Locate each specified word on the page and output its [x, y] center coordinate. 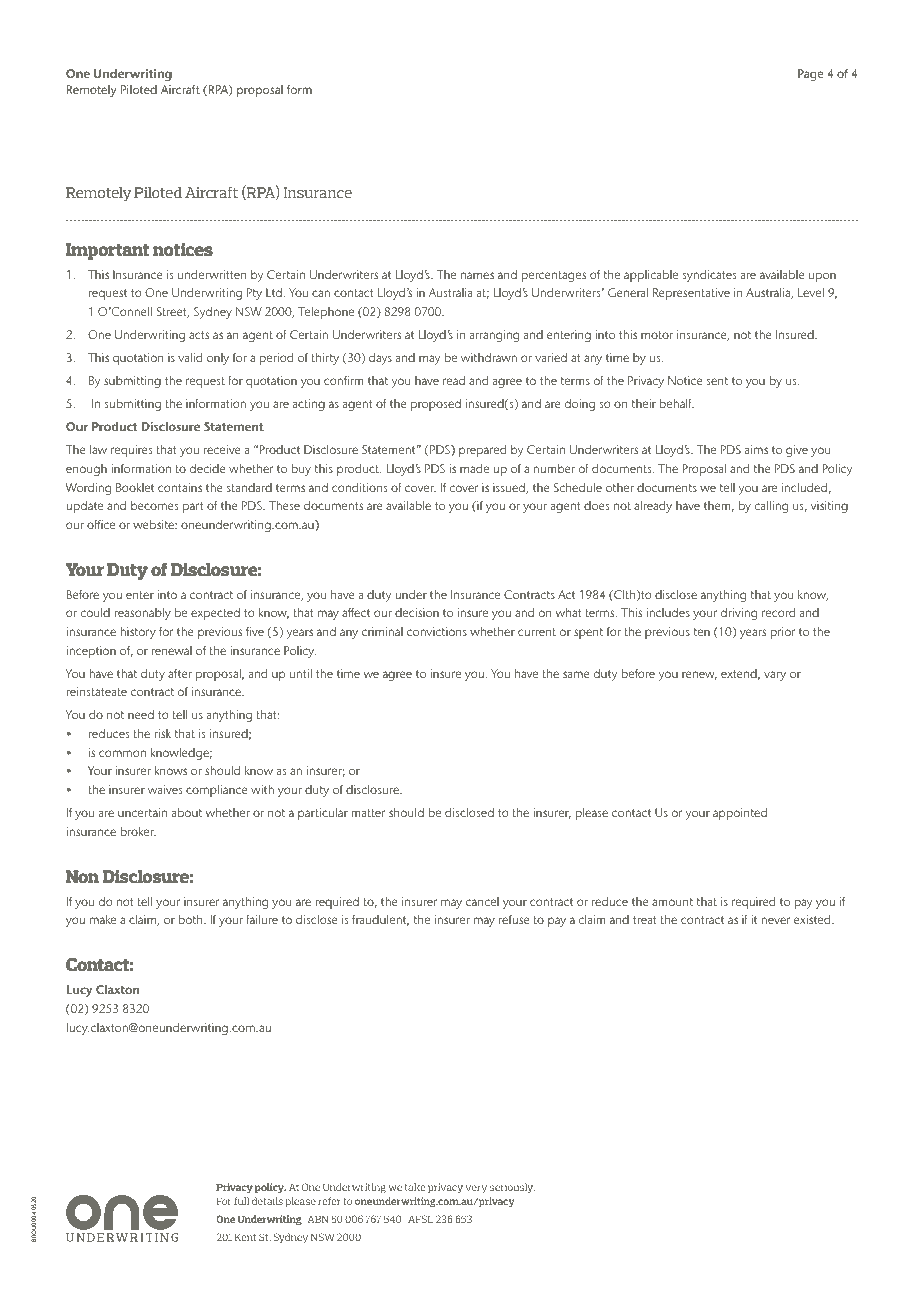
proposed [436, 405]
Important [107, 251]
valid [190, 357]
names [477, 275]
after [180, 673]
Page [810, 75]
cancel [482, 901]
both [192, 919]
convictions [437, 631]
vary [775, 676]
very [476, 1189]
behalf [677, 403]
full [241, 1201]
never [776, 920]
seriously [512, 1188]
